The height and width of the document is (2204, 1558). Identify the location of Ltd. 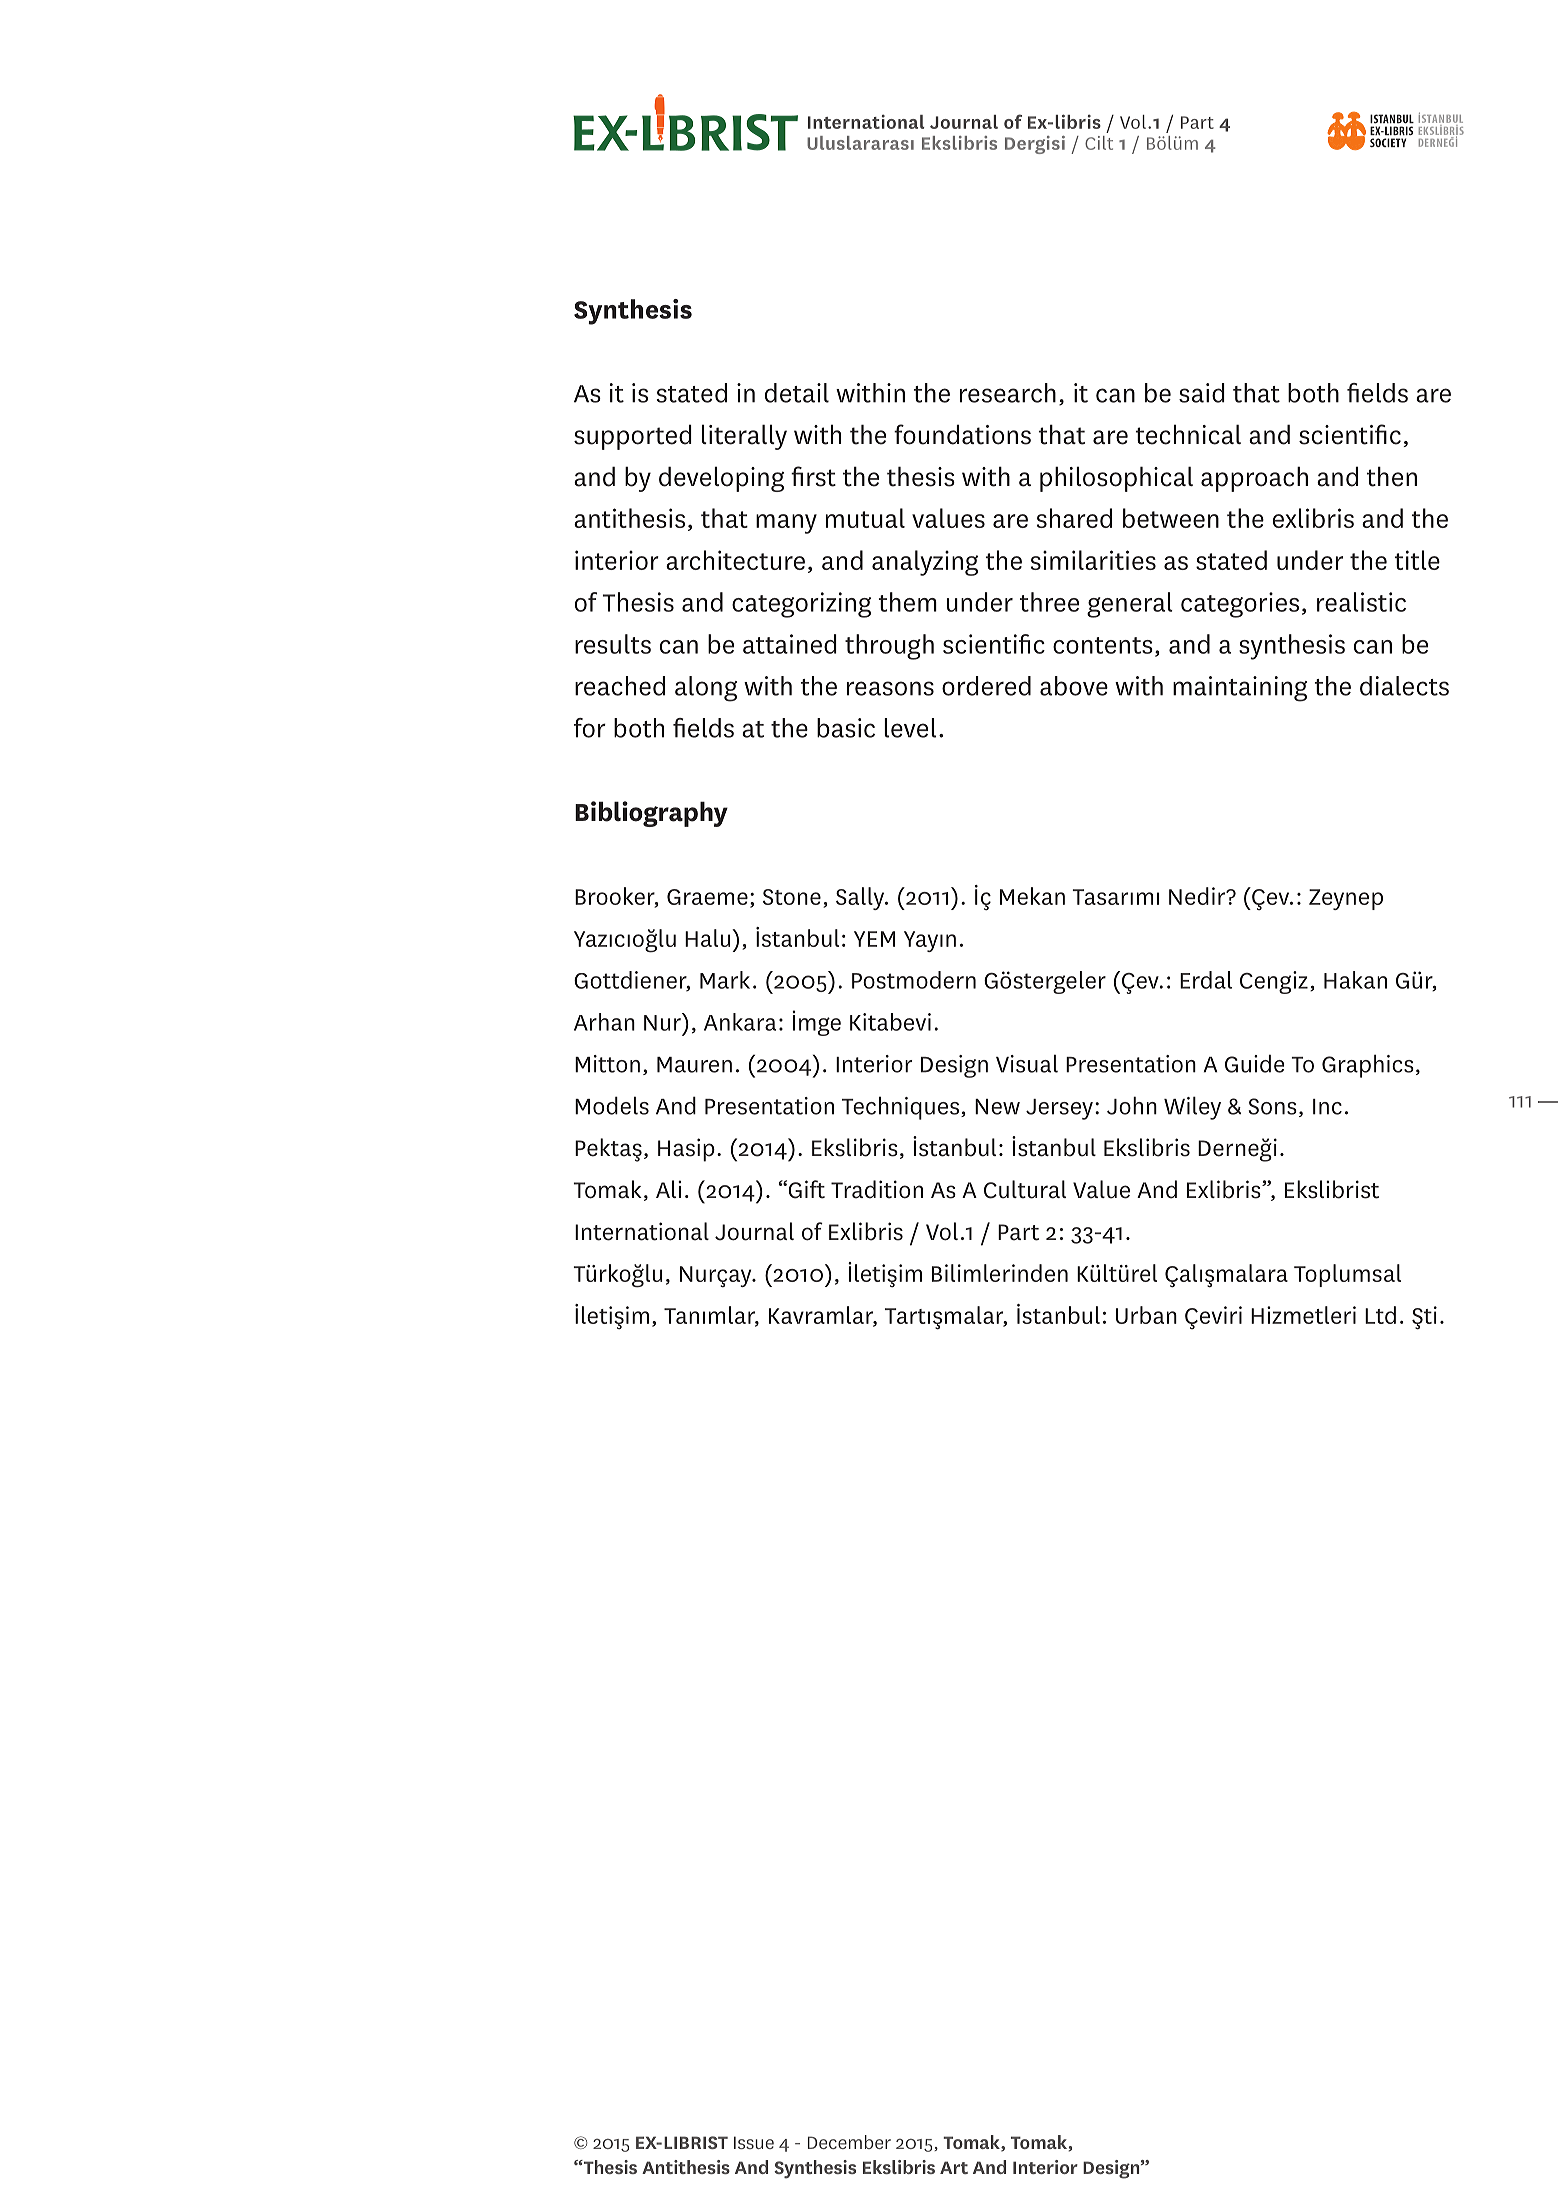
(1380, 1315).
